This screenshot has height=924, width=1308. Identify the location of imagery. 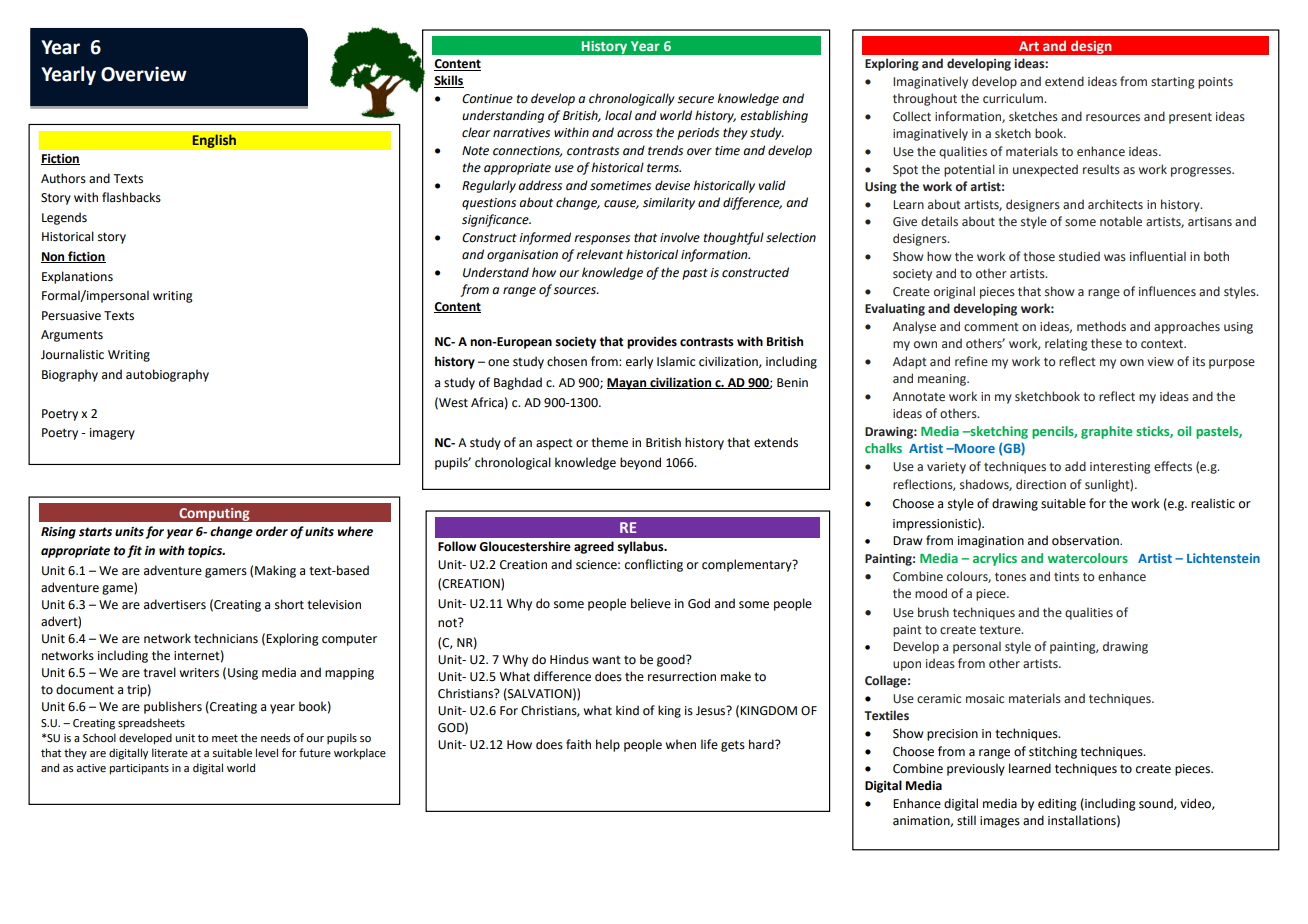
(112, 434).
